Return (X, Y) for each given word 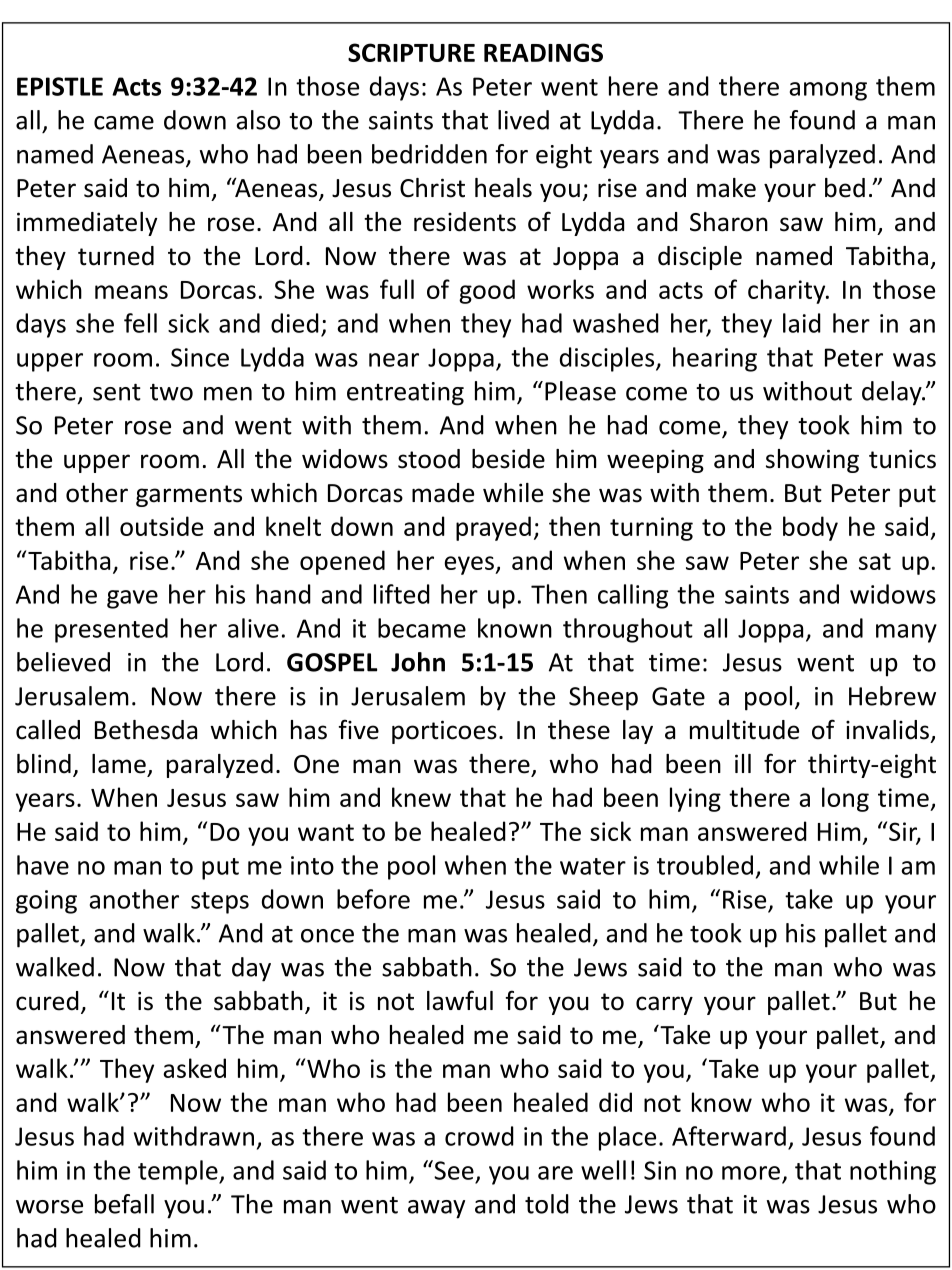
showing (812, 461)
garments (189, 496)
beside (508, 459)
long (845, 799)
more (751, 1173)
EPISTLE (60, 86)
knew (421, 797)
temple (179, 1172)
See (453, 1170)
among (828, 91)
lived (523, 120)
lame (119, 764)
